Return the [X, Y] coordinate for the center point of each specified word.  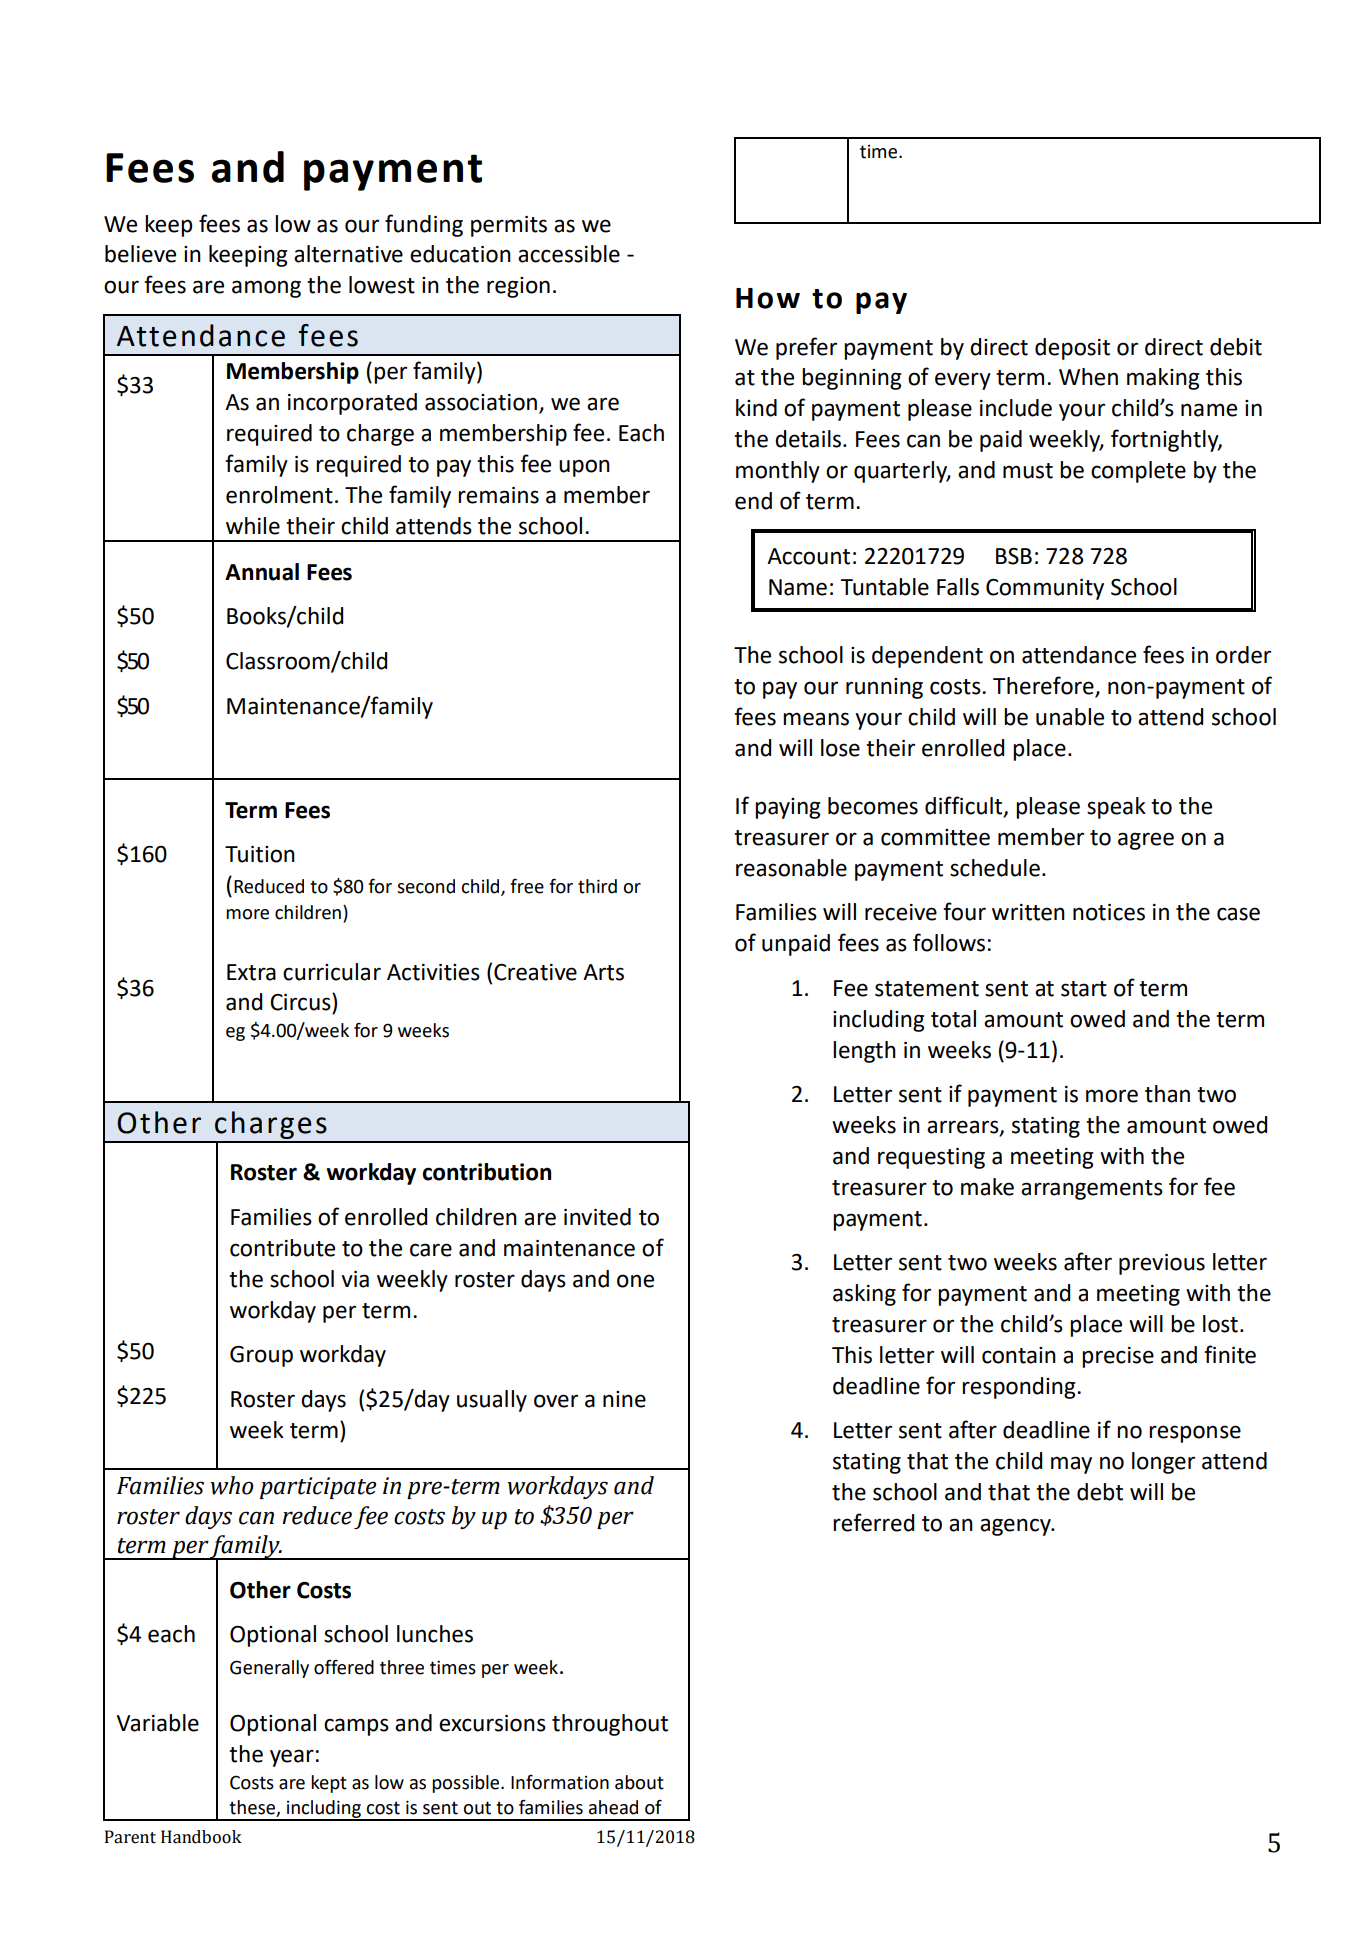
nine [624, 1399]
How [768, 298]
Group [261, 1356]
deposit [1072, 349]
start [1084, 989]
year [292, 1758]
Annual [262, 572]
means [816, 719]
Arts [603, 972]
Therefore [1044, 686]
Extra [251, 972]
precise [1118, 1357]
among [266, 289]
